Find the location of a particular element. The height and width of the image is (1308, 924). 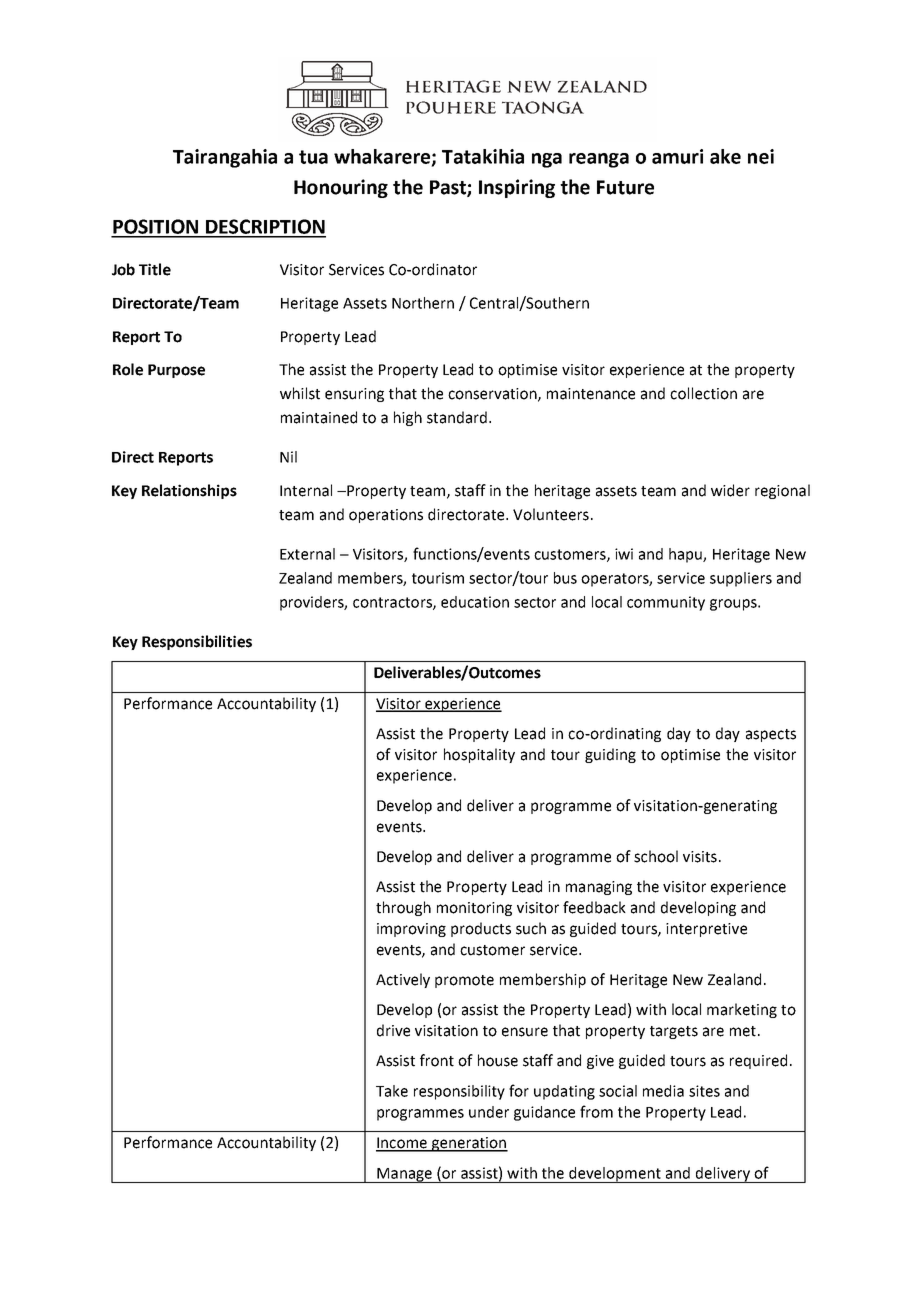

operations is located at coordinates (386, 516).
